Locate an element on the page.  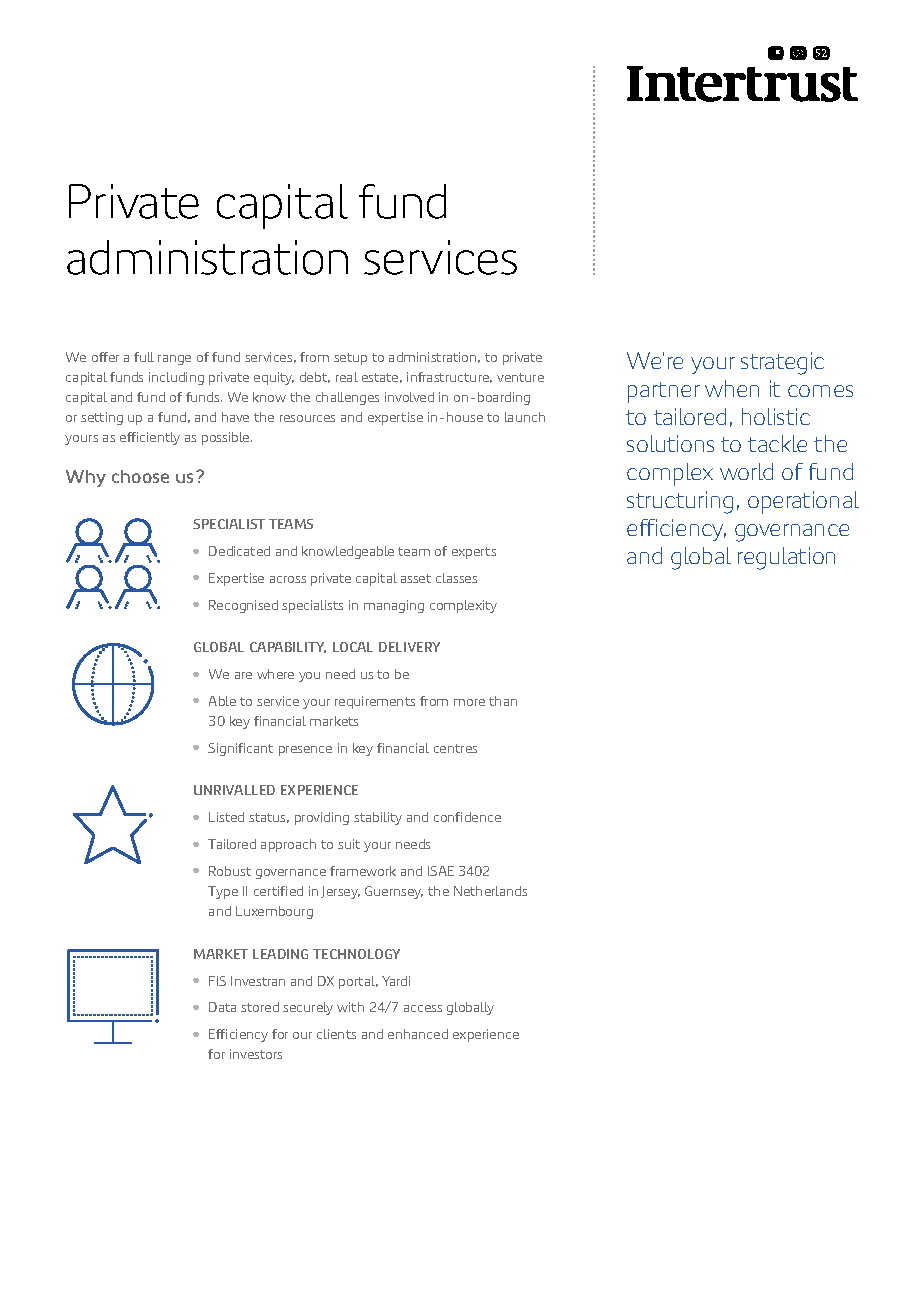
regulation is located at coordinates (786, 558).
